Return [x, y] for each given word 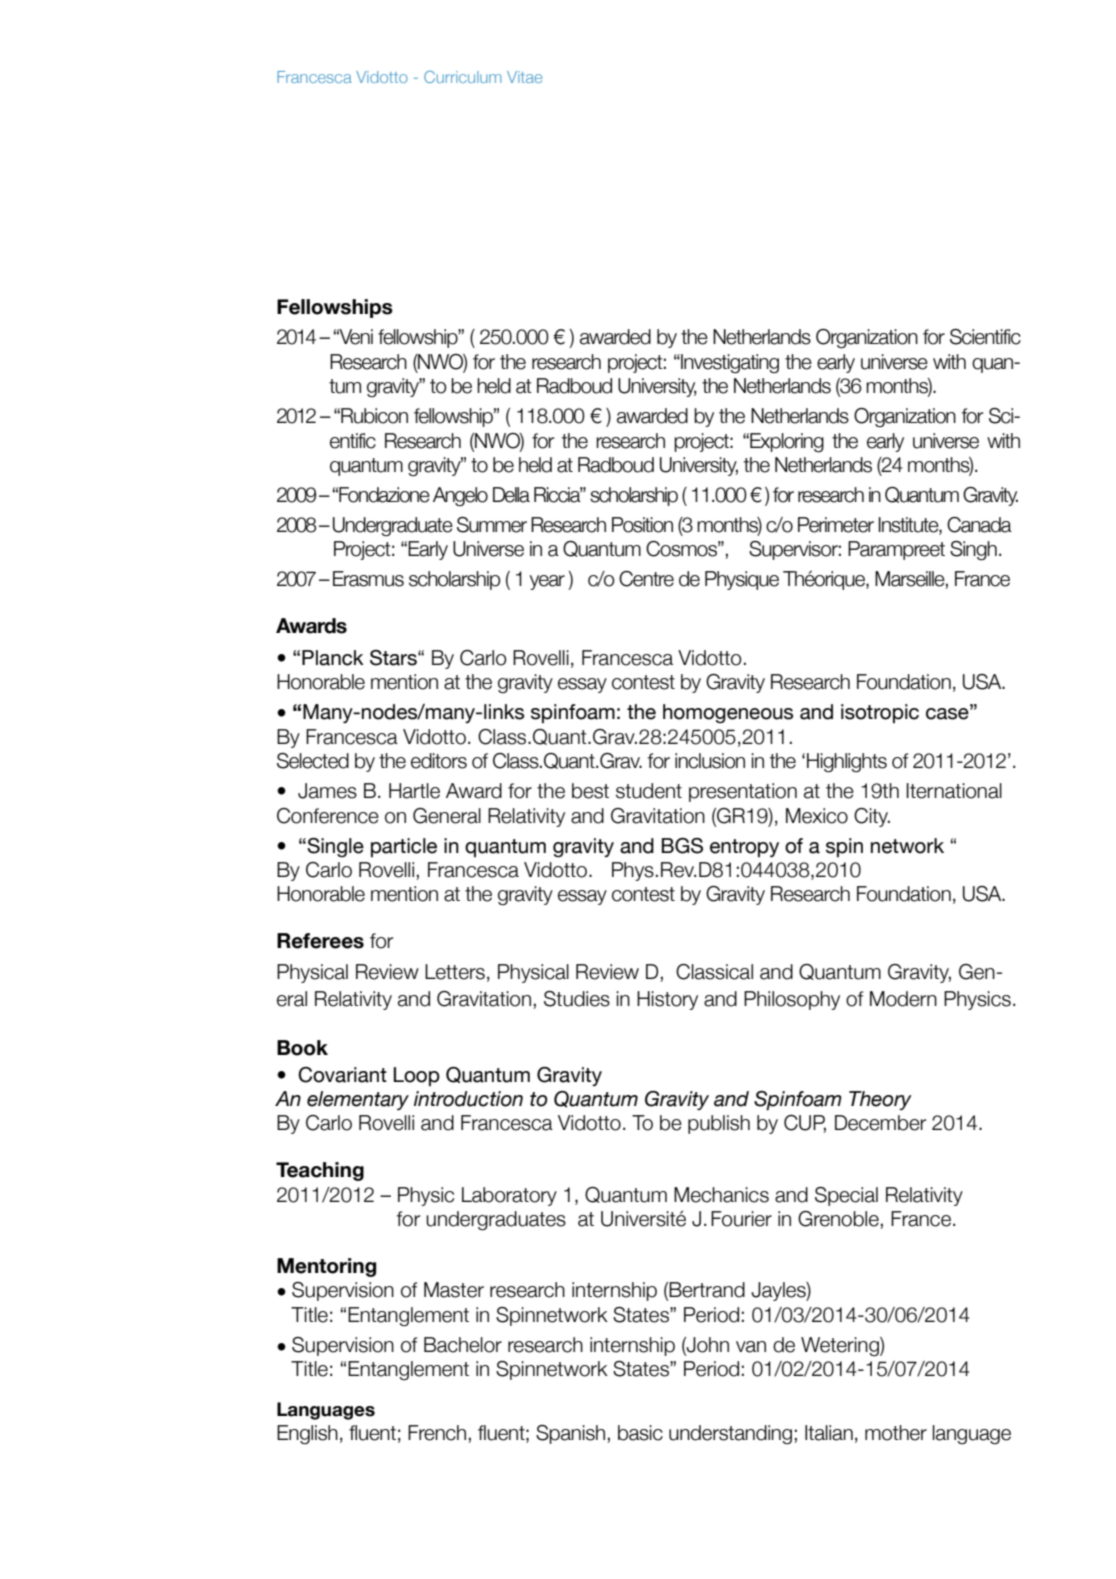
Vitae [524, 77]
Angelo [460, 496]
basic [640, 1433]
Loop [417, 1076]
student [649, 791]
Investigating [729, 363]
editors [439, 761]
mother [896, 1433]
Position [642, 525]
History [667, 1000]
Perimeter [836, 525]
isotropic [880, 713]
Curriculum [462, 77]
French [437, 1433]
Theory [880, 1100]
